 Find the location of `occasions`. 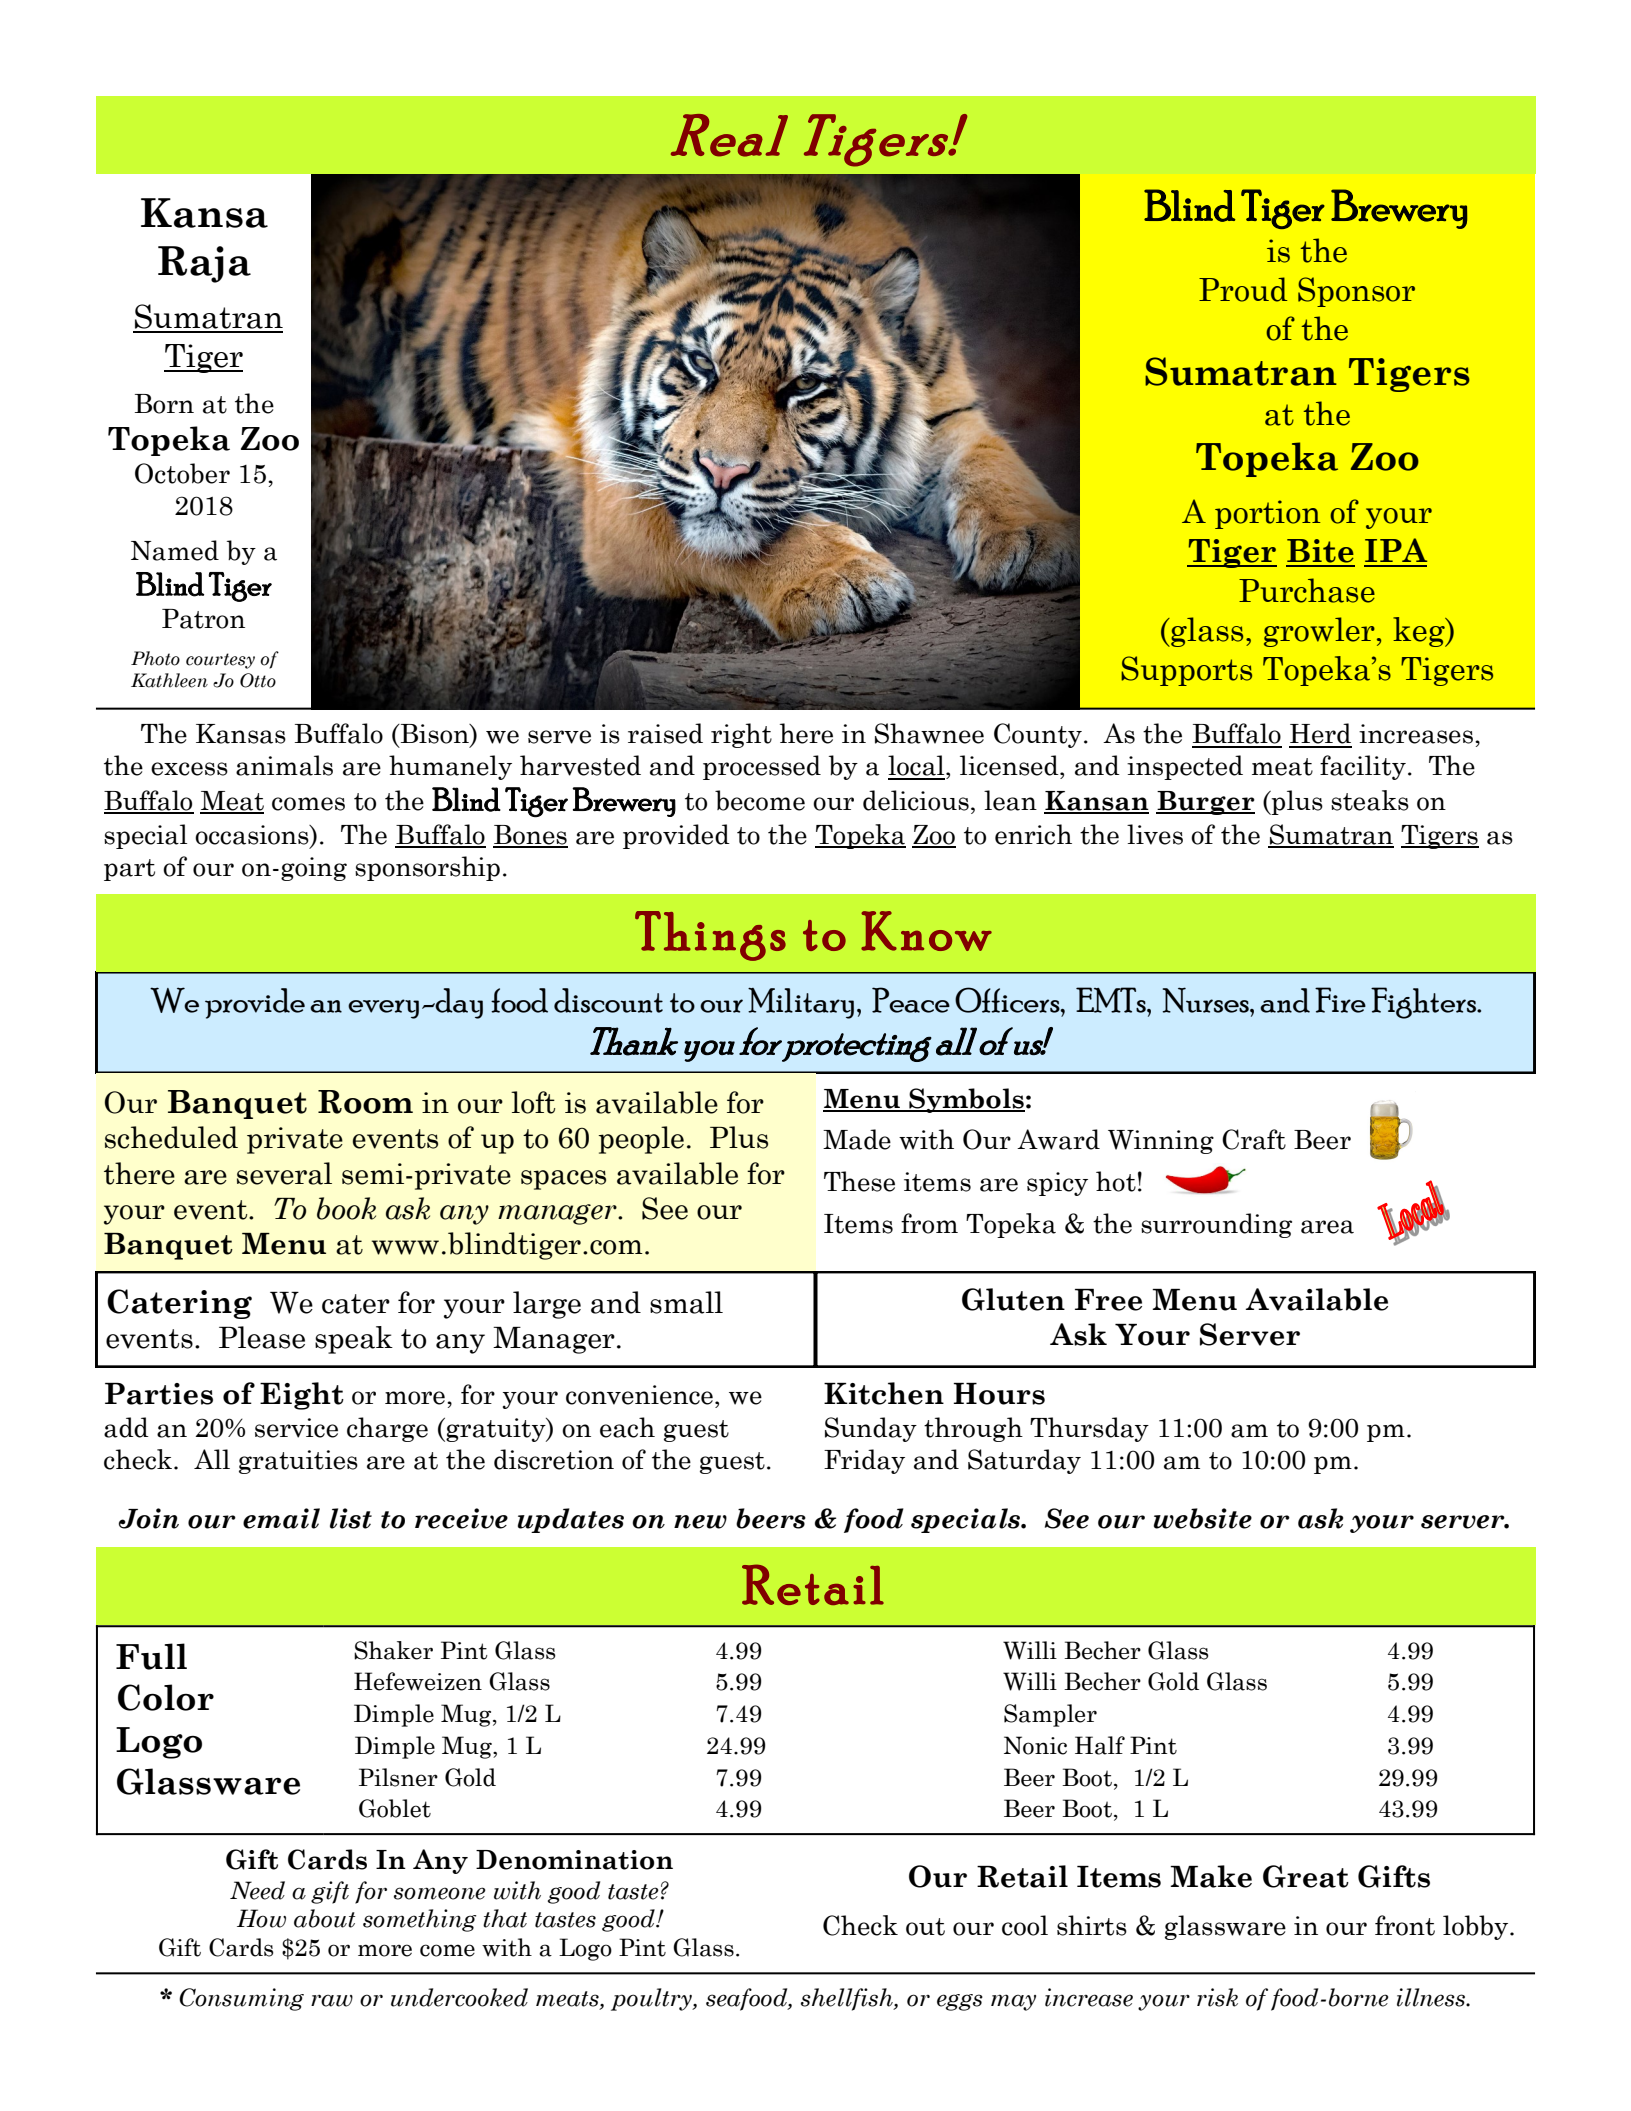

occasions is located at coordinates (253, 835).
